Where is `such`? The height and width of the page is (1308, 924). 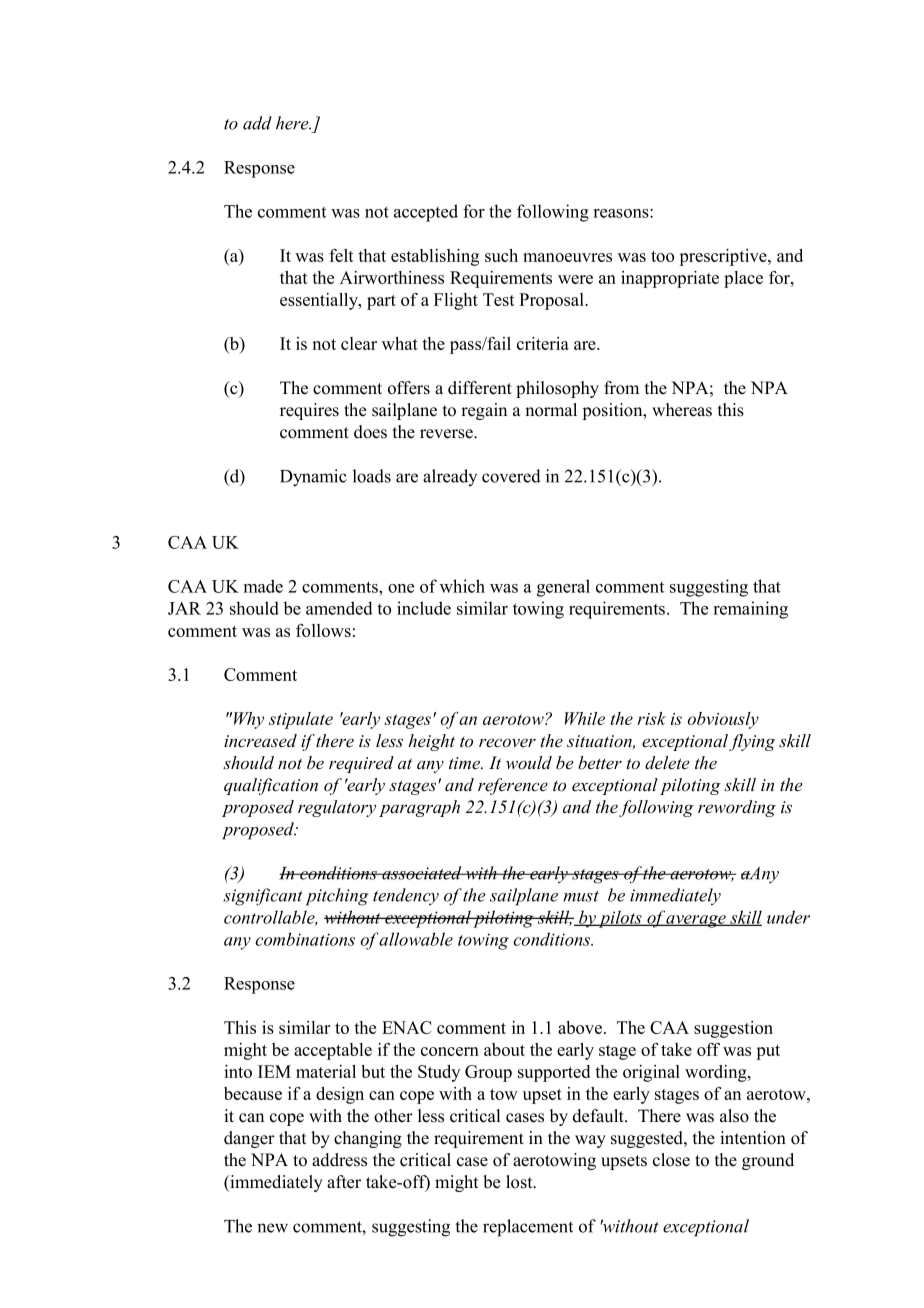 such is located at coordinates (501, 255).
